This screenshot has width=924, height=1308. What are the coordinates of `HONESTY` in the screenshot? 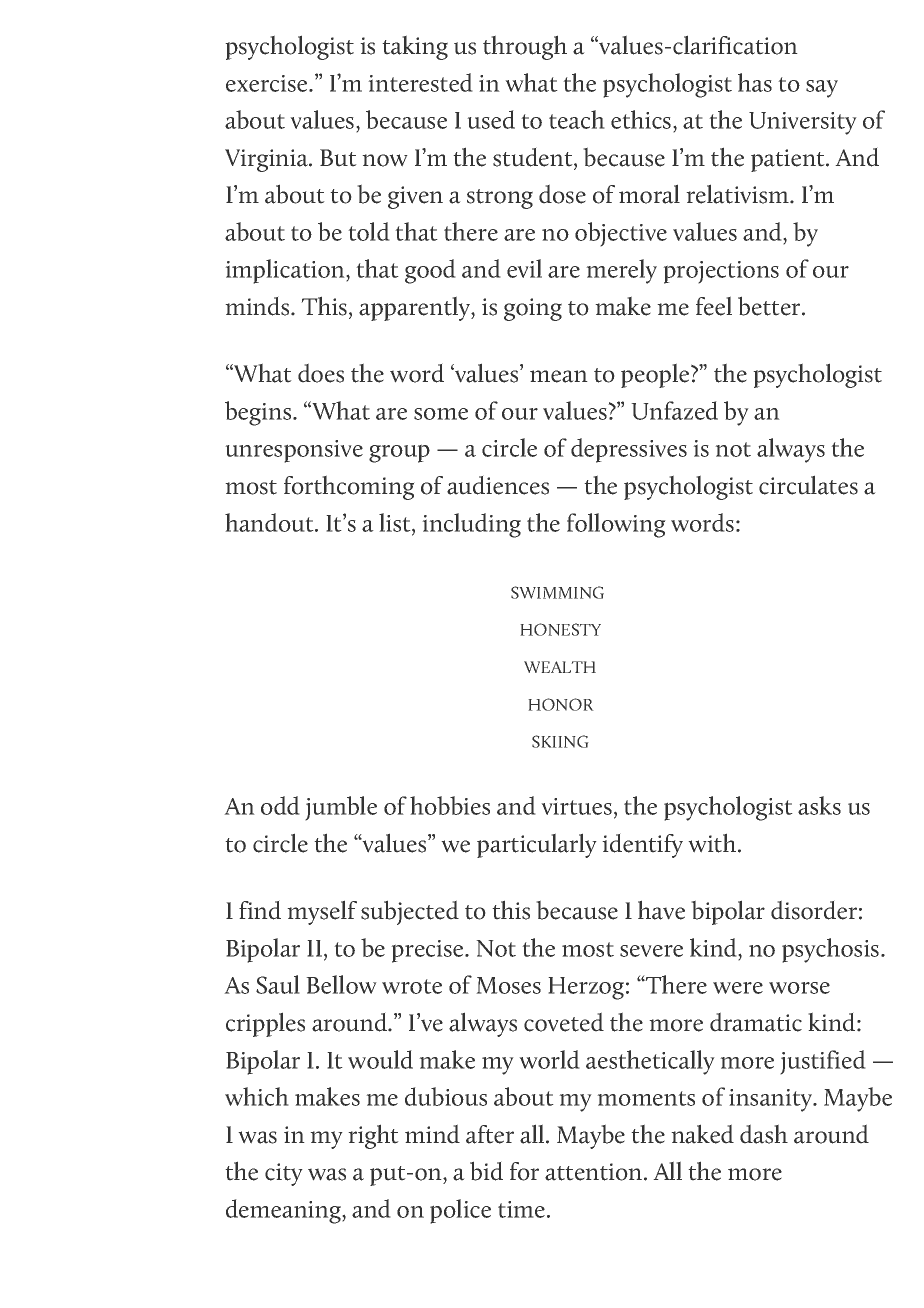 It's located at (560, 629).
